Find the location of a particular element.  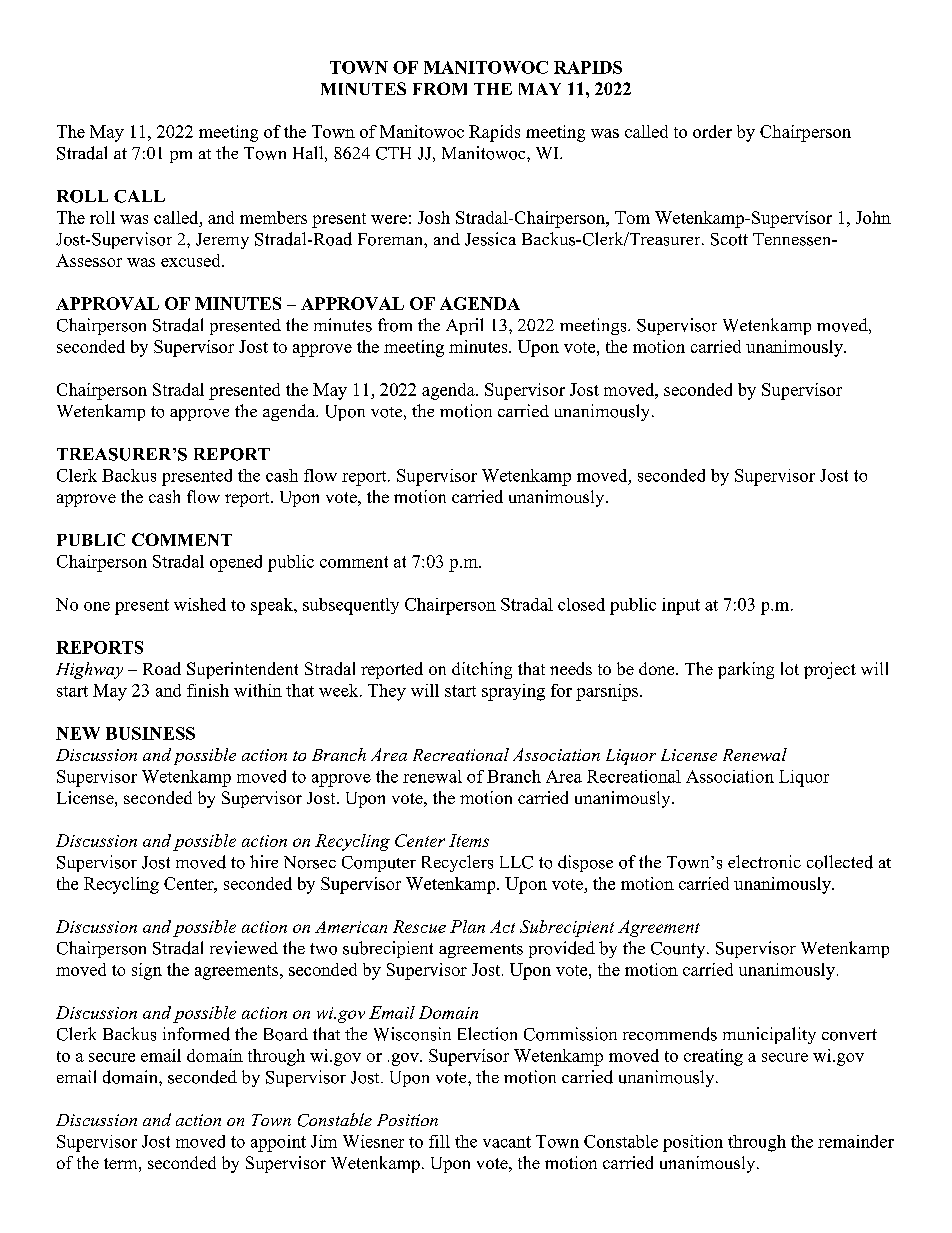

members is located at coordinates (273, 217).
